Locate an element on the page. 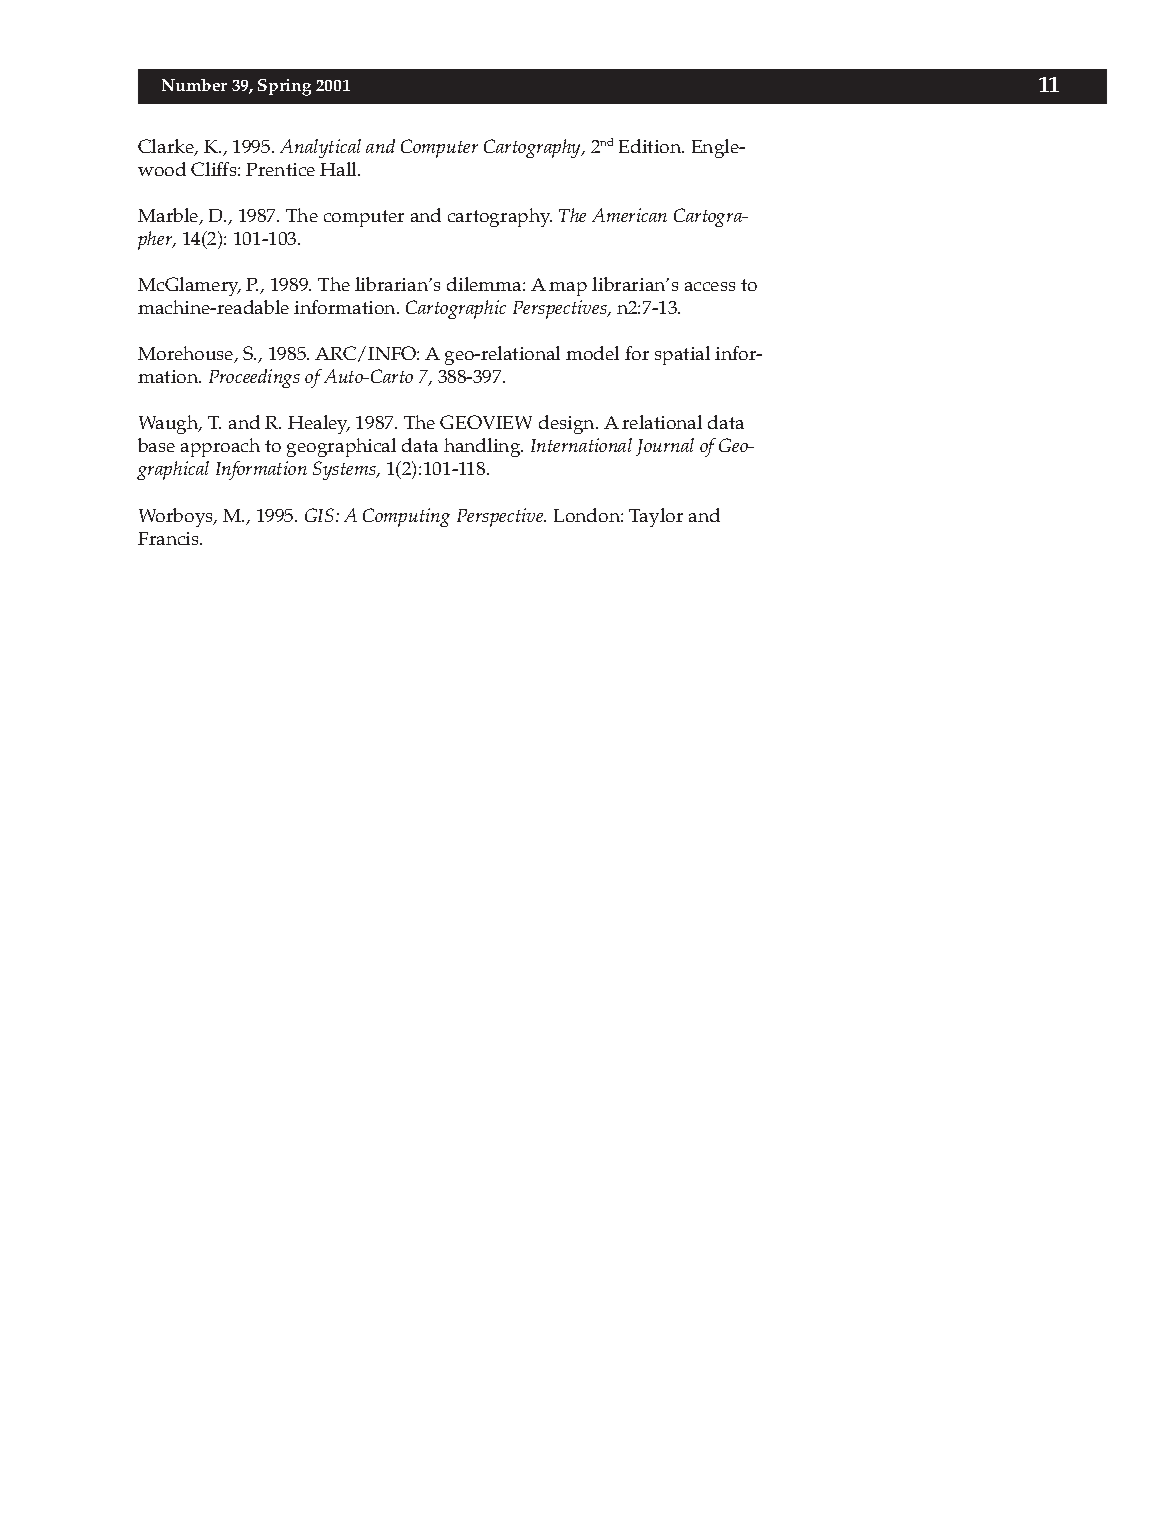 The image size is (1176, 1522). handling is located at coordinates (483, 447).
